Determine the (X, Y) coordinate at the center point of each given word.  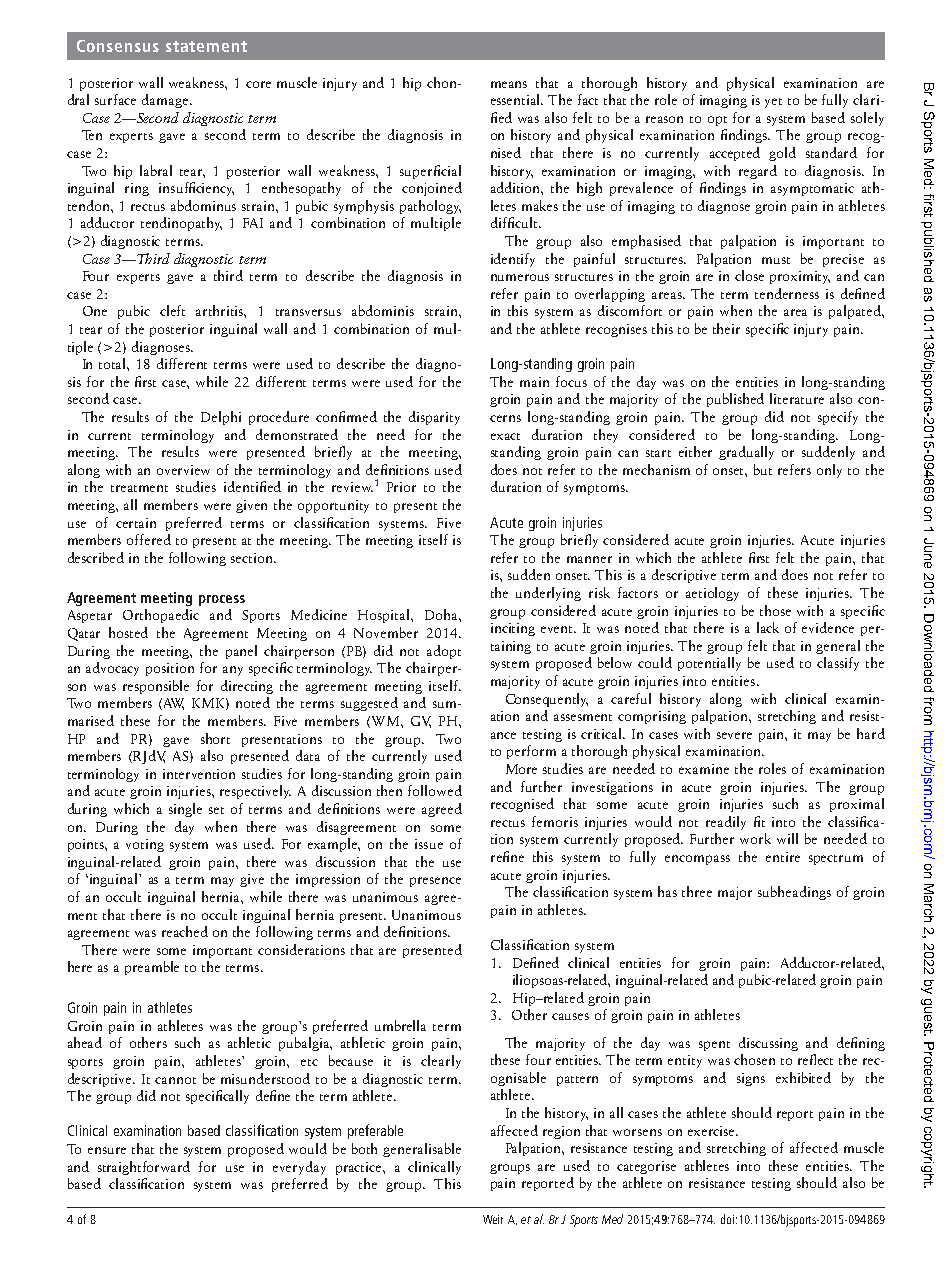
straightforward (144, 1168)
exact (505, 436)
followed (435, 790)
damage (165, 101)
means (509, 84)
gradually (746, 453)
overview (183, 470)
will (787, 838)
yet (773, 103)
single (185, 810)
